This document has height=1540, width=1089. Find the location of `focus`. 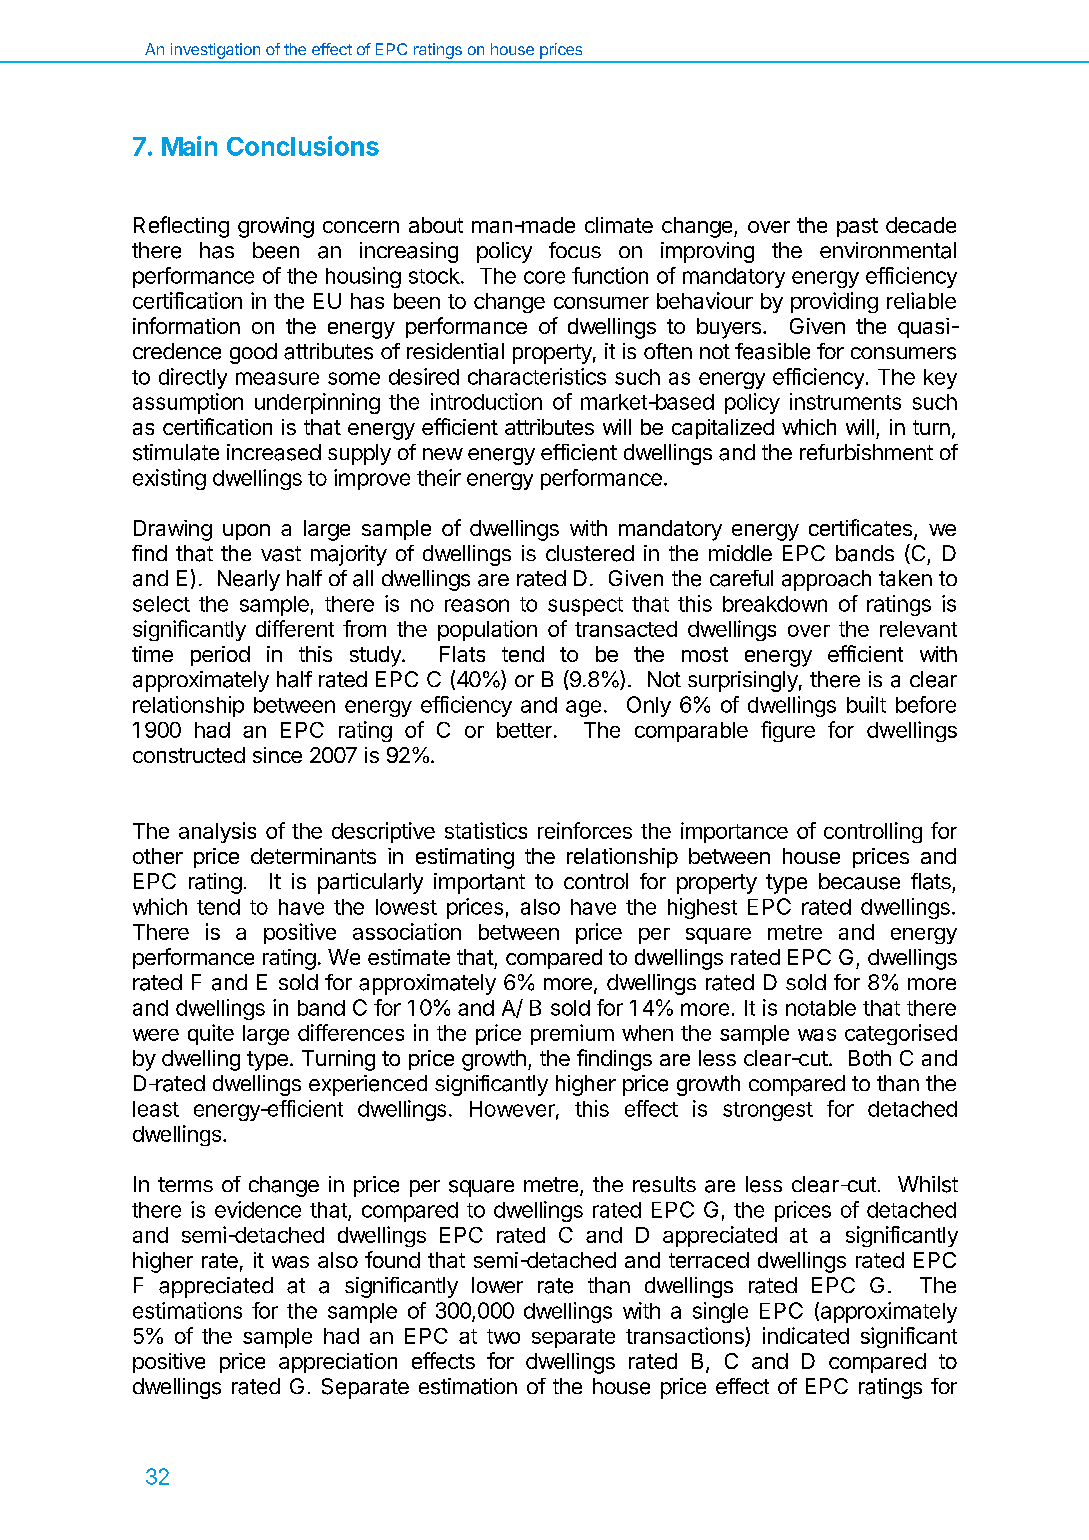

focus is located at coordinates (575, 250).
